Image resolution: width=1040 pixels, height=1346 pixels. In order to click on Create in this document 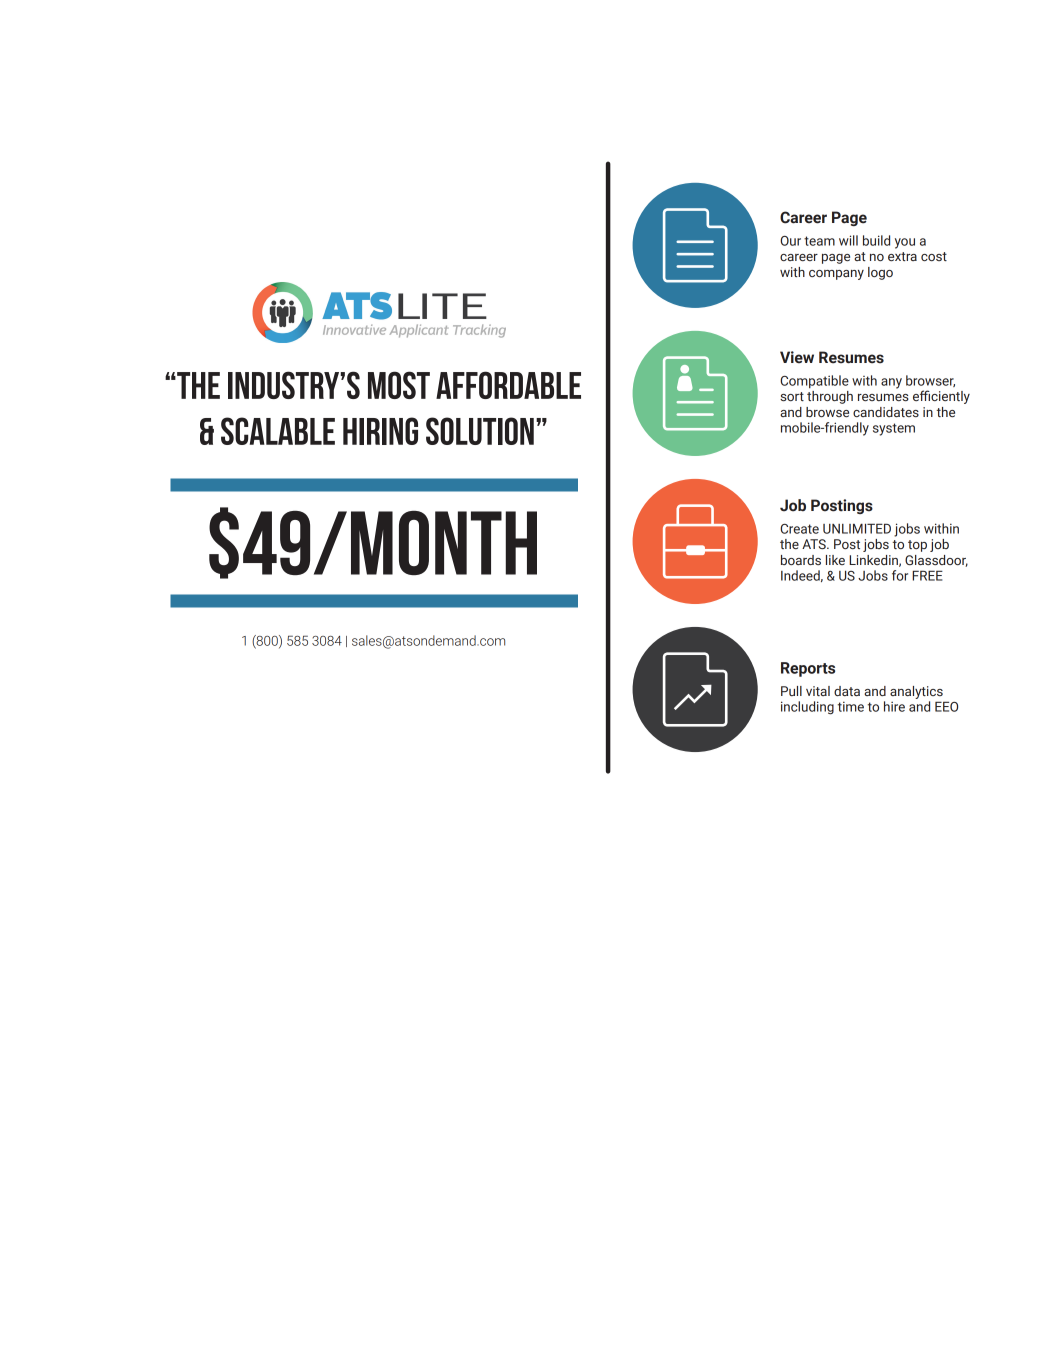, I will do `click(799, 529)`.
